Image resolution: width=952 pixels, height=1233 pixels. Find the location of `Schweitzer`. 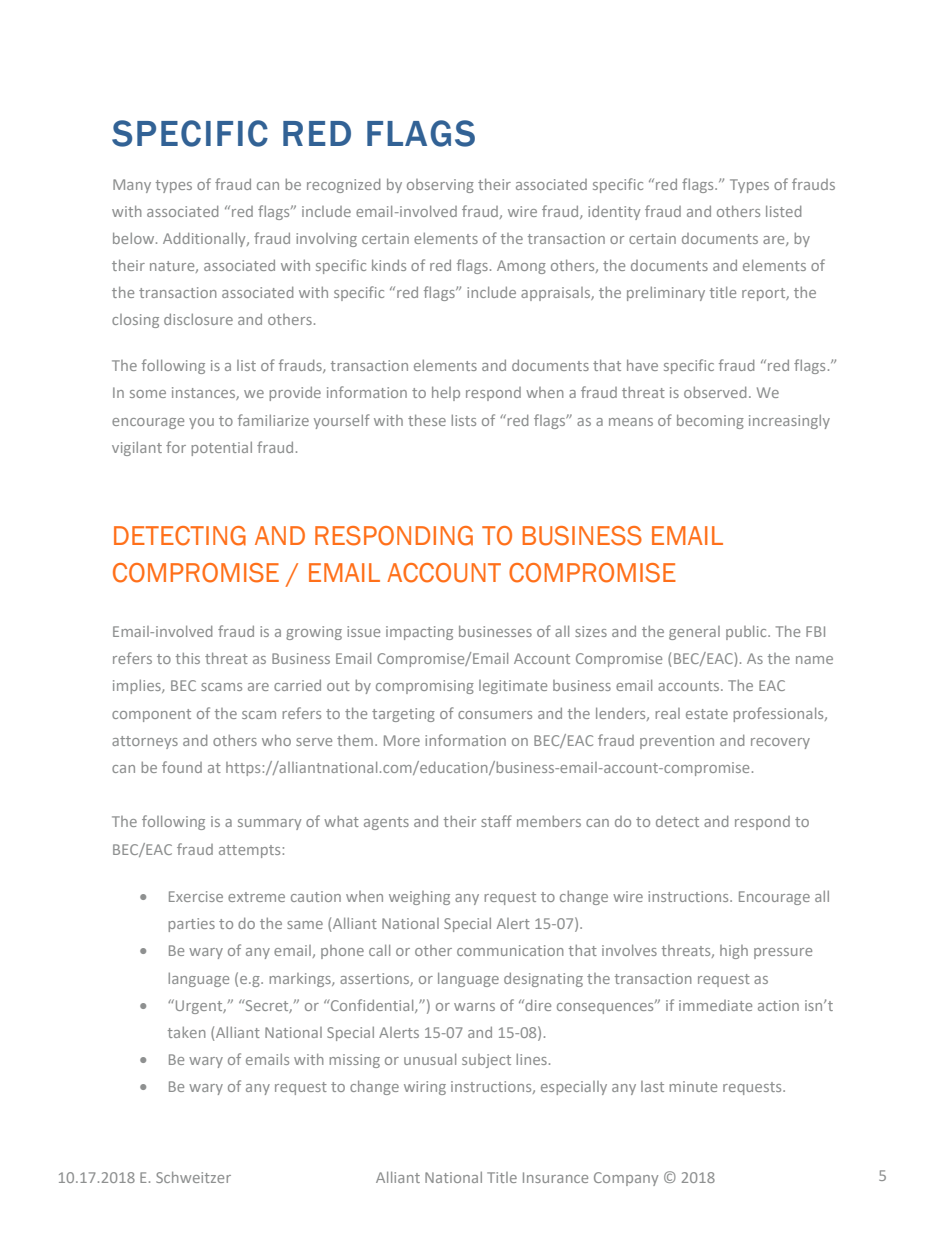

Schweitzer is located at coordinates (193, 1177).
